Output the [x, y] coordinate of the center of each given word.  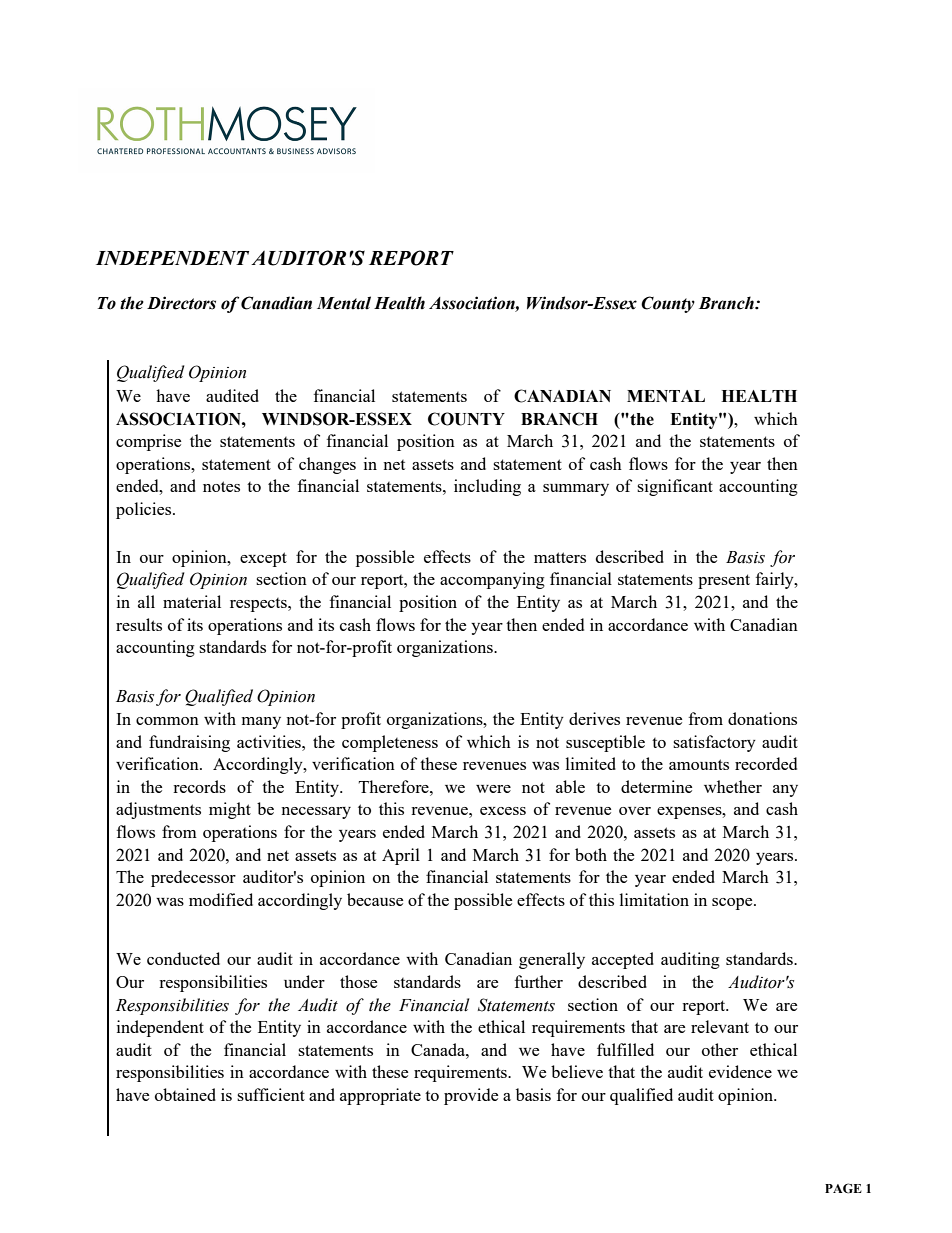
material [192, 601]
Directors [181, 303]
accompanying [492, 580]
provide [471, 1096]
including [487, 487]
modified [221, 899]
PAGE [843, 1188]
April [401, 856]
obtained [185, 1094]
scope [733, 904]
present [724, 581]
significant [675, 487]
